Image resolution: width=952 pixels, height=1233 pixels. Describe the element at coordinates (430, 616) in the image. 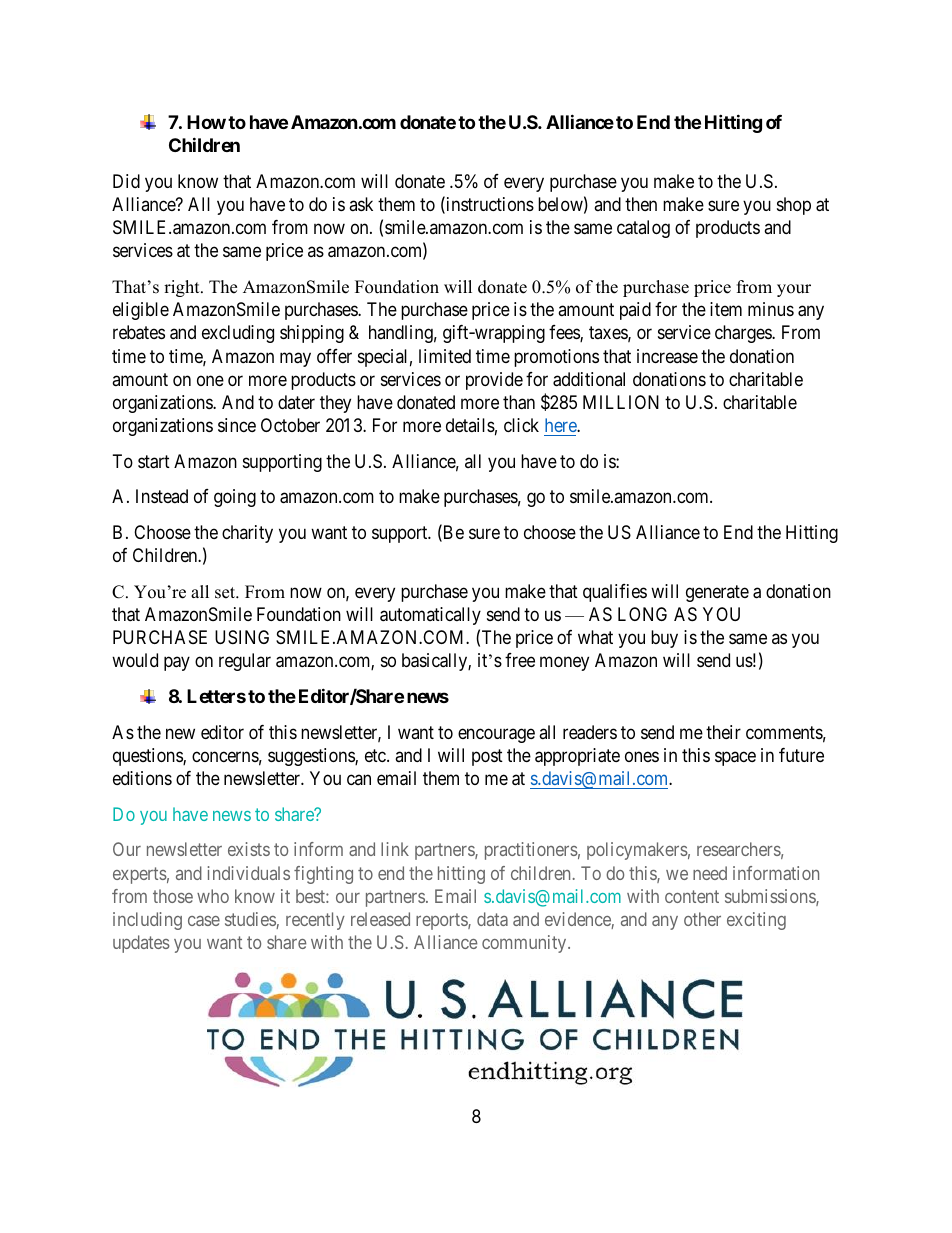

I see `automatically` at that location.
